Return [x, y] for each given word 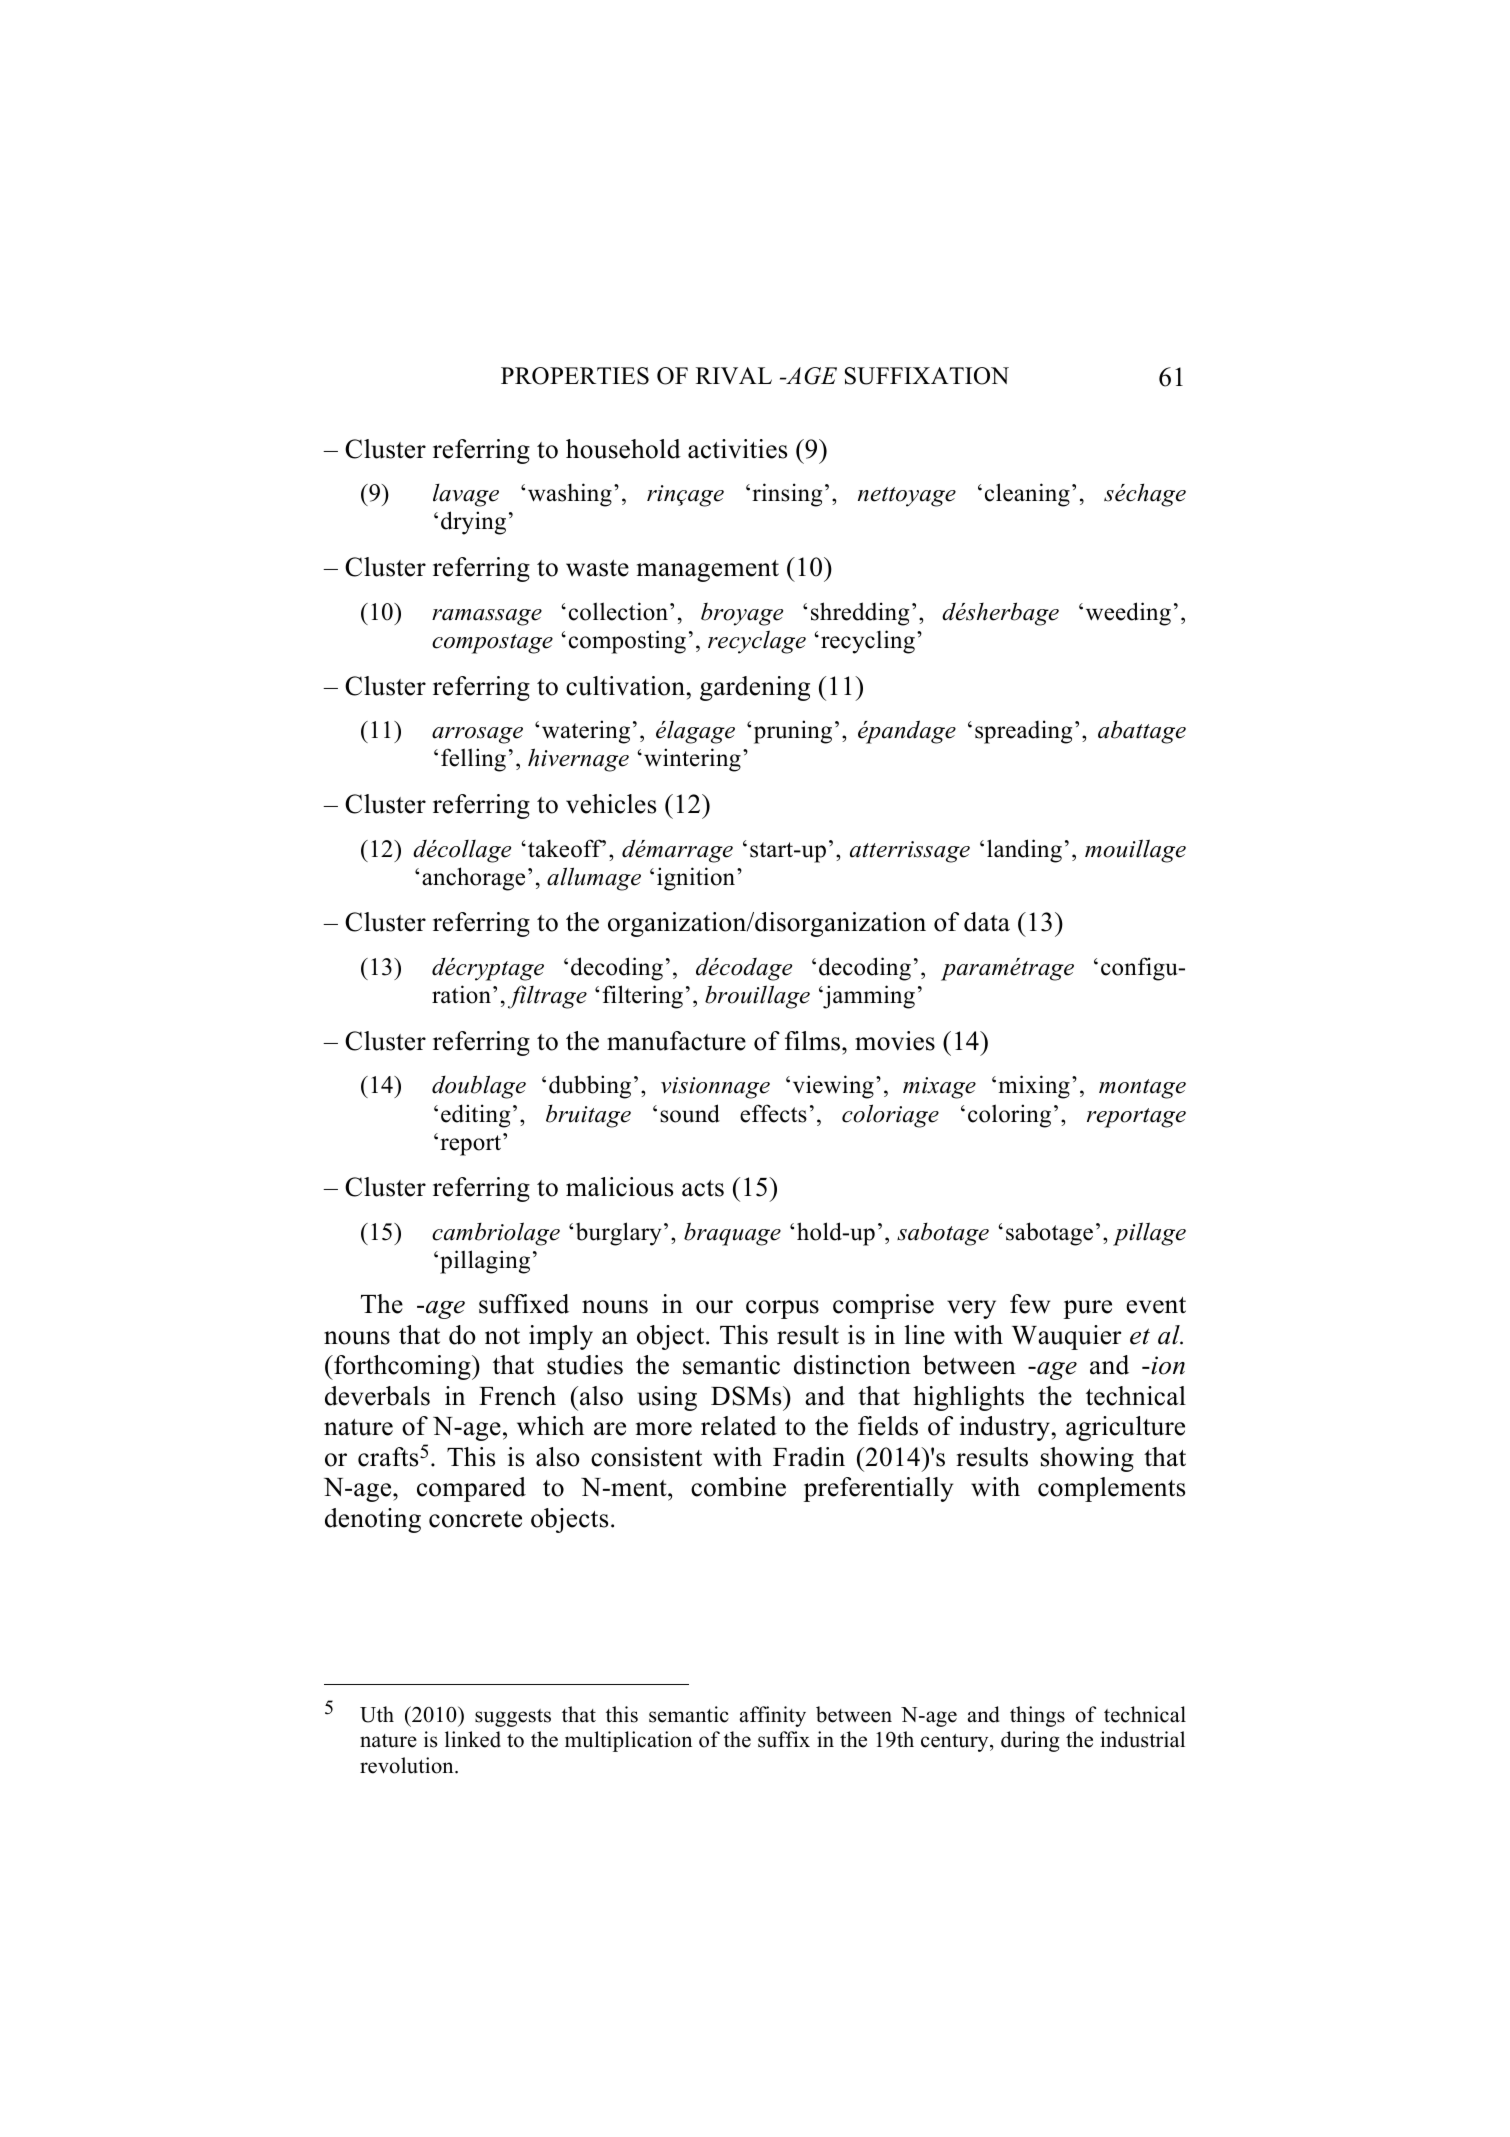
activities [737, 449]
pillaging [485, 1262]
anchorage [473, 879]
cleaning [1027, 495]
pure [1088, 1309]
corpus [782, 1309]
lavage [466, 495]
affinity [773, 1716]
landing [1024, 851]
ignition [697, 879]
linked [473, 1739]
